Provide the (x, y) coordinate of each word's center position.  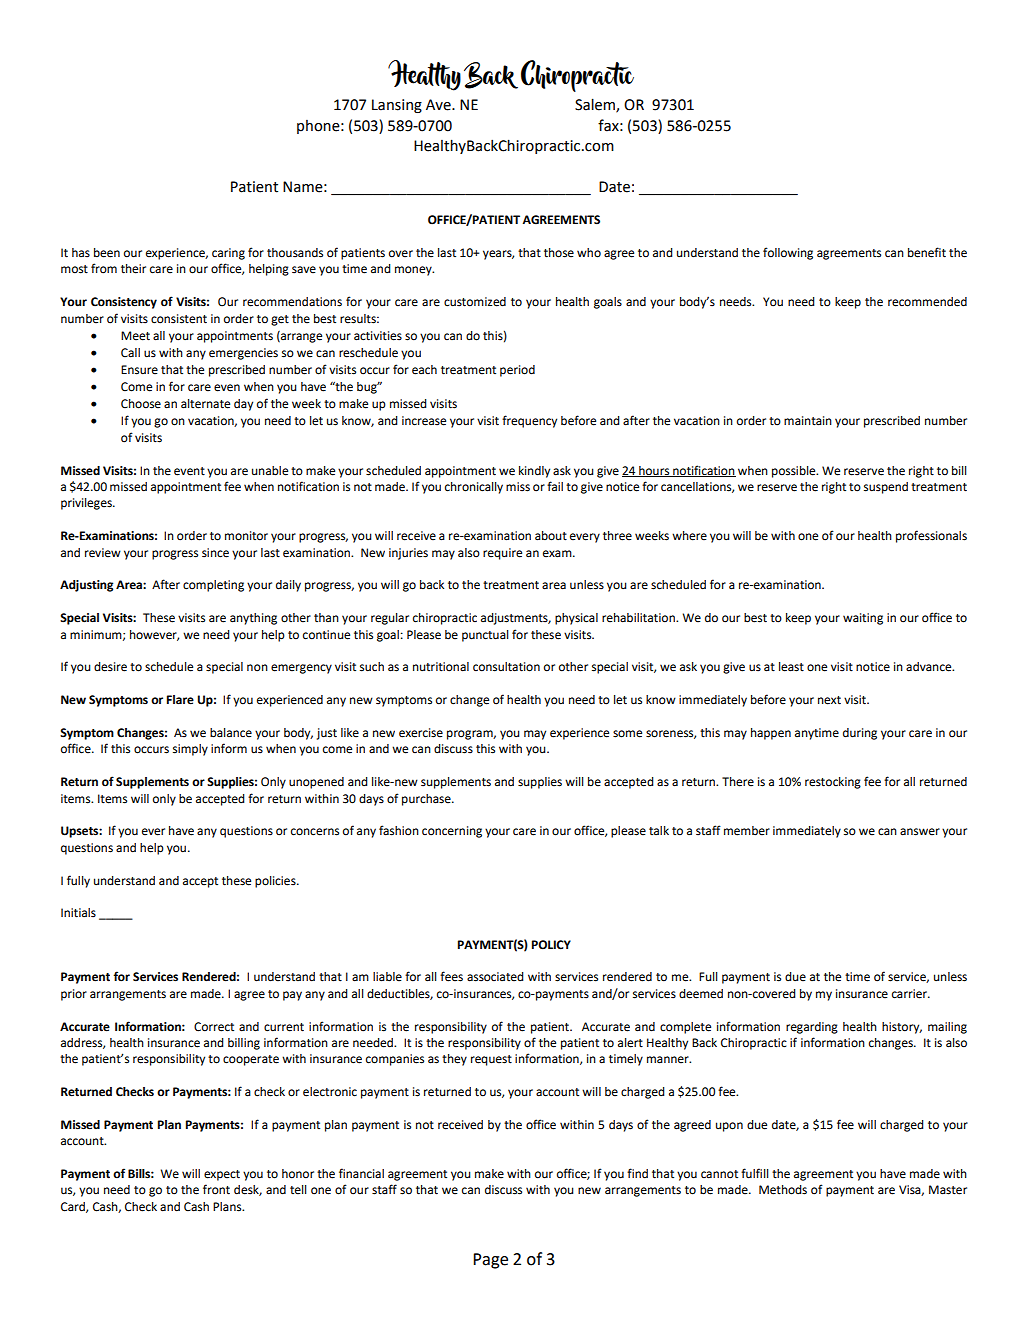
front (216, 1189)
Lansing (397, 106)
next (829, 700)
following (788, 253)
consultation (506, 667)
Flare (180, 700)
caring (228, 254)
